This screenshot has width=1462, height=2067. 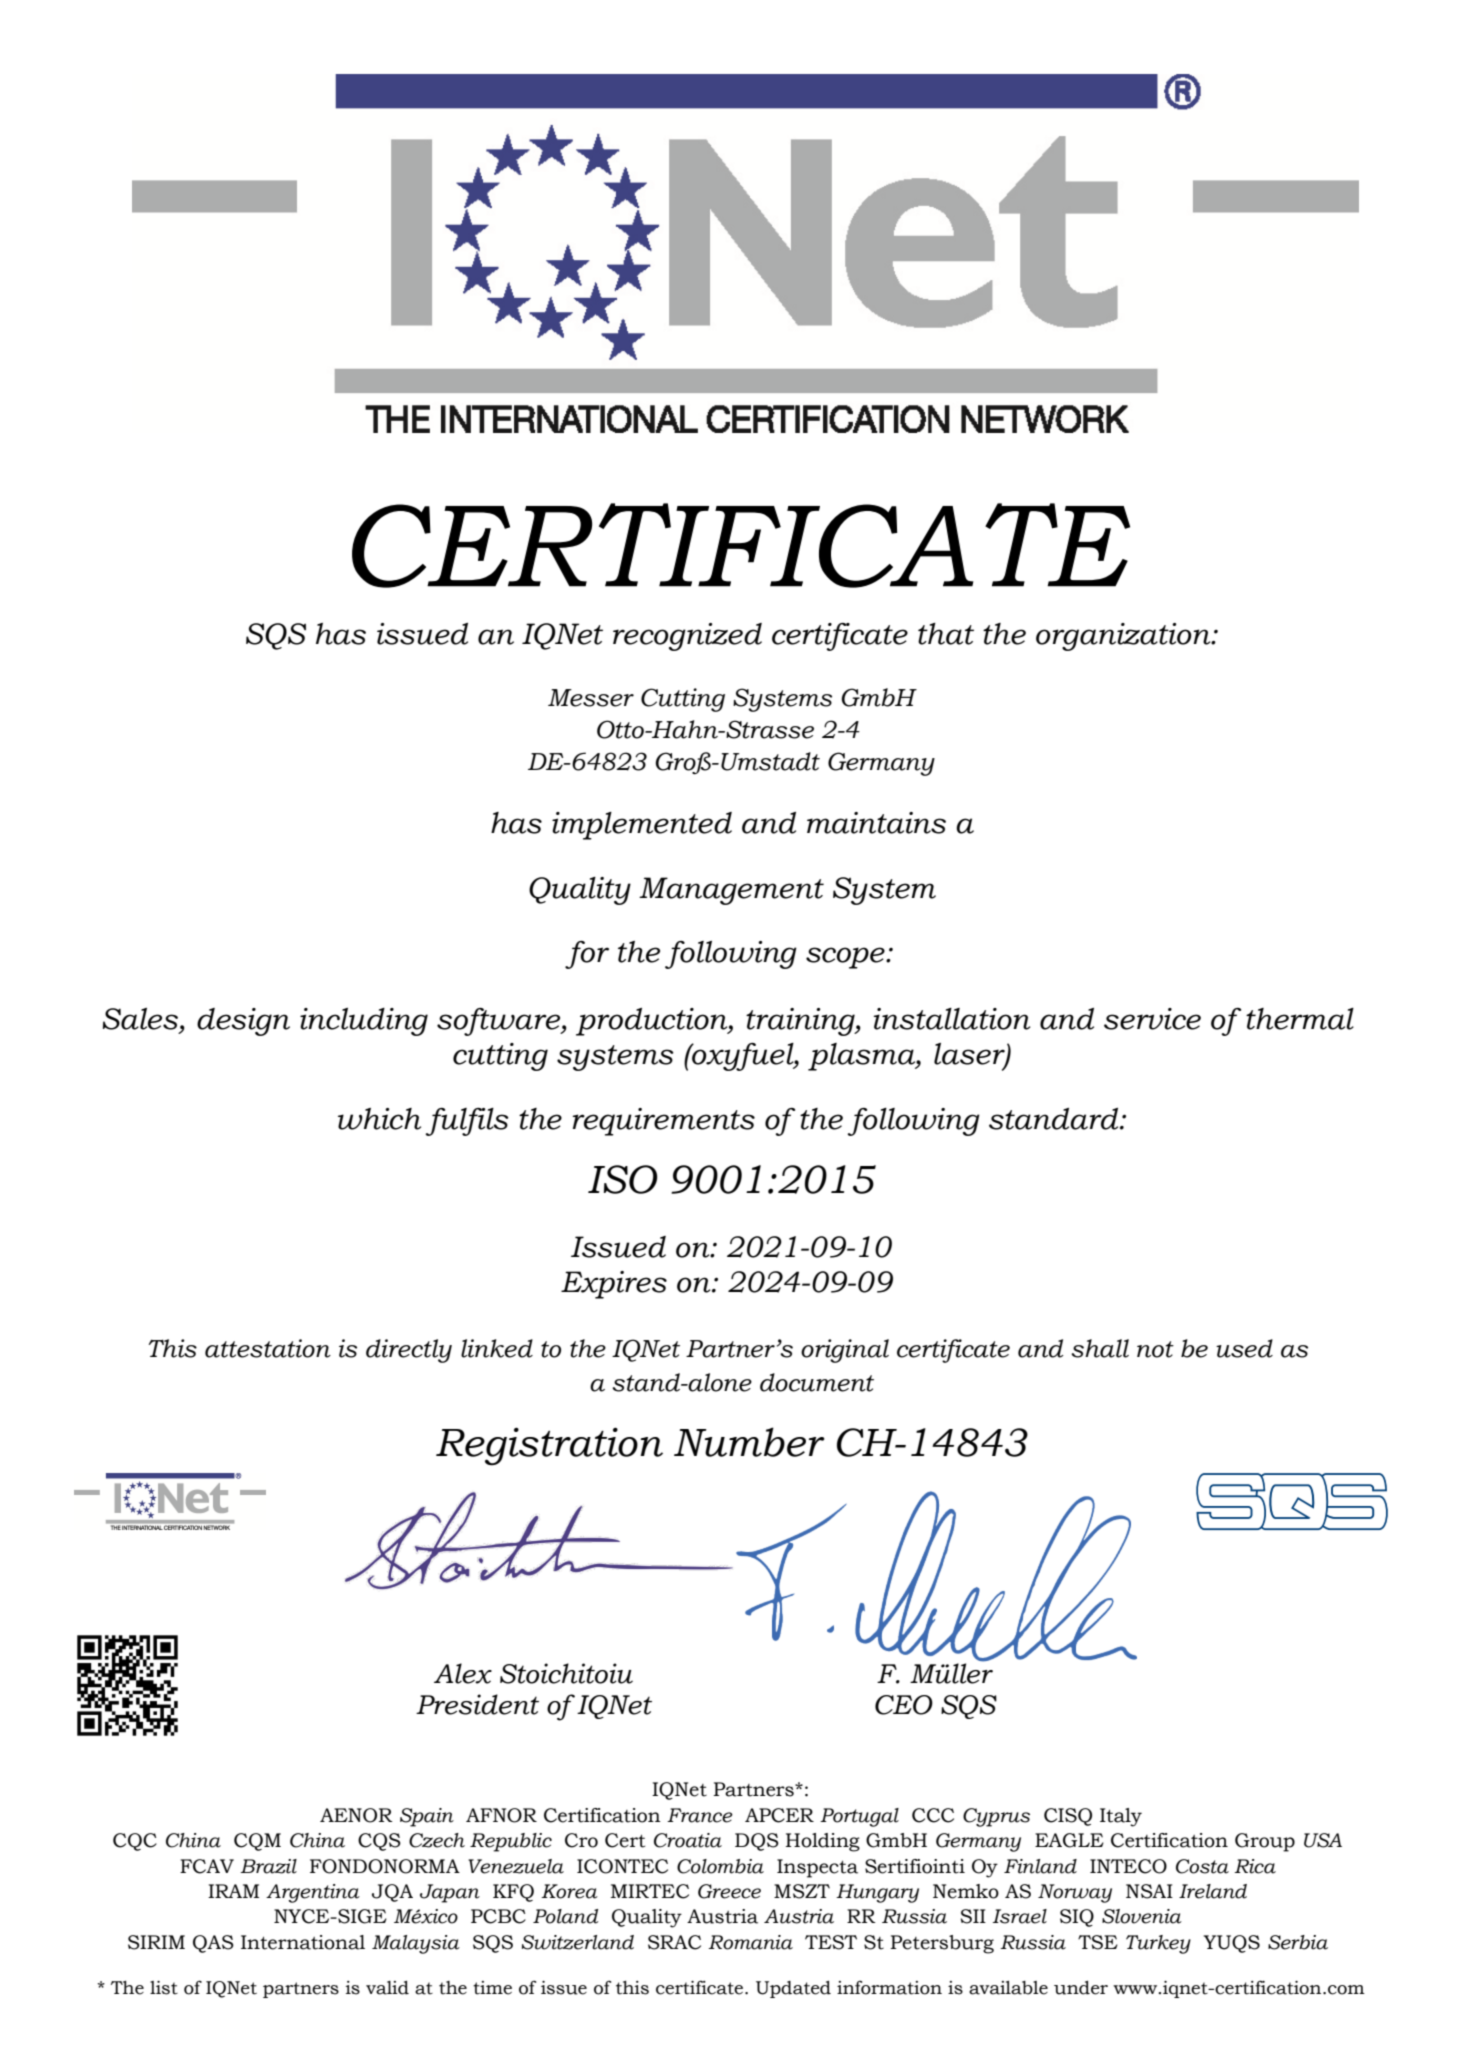 I want to click on scope, so click(x=846, y=958).
